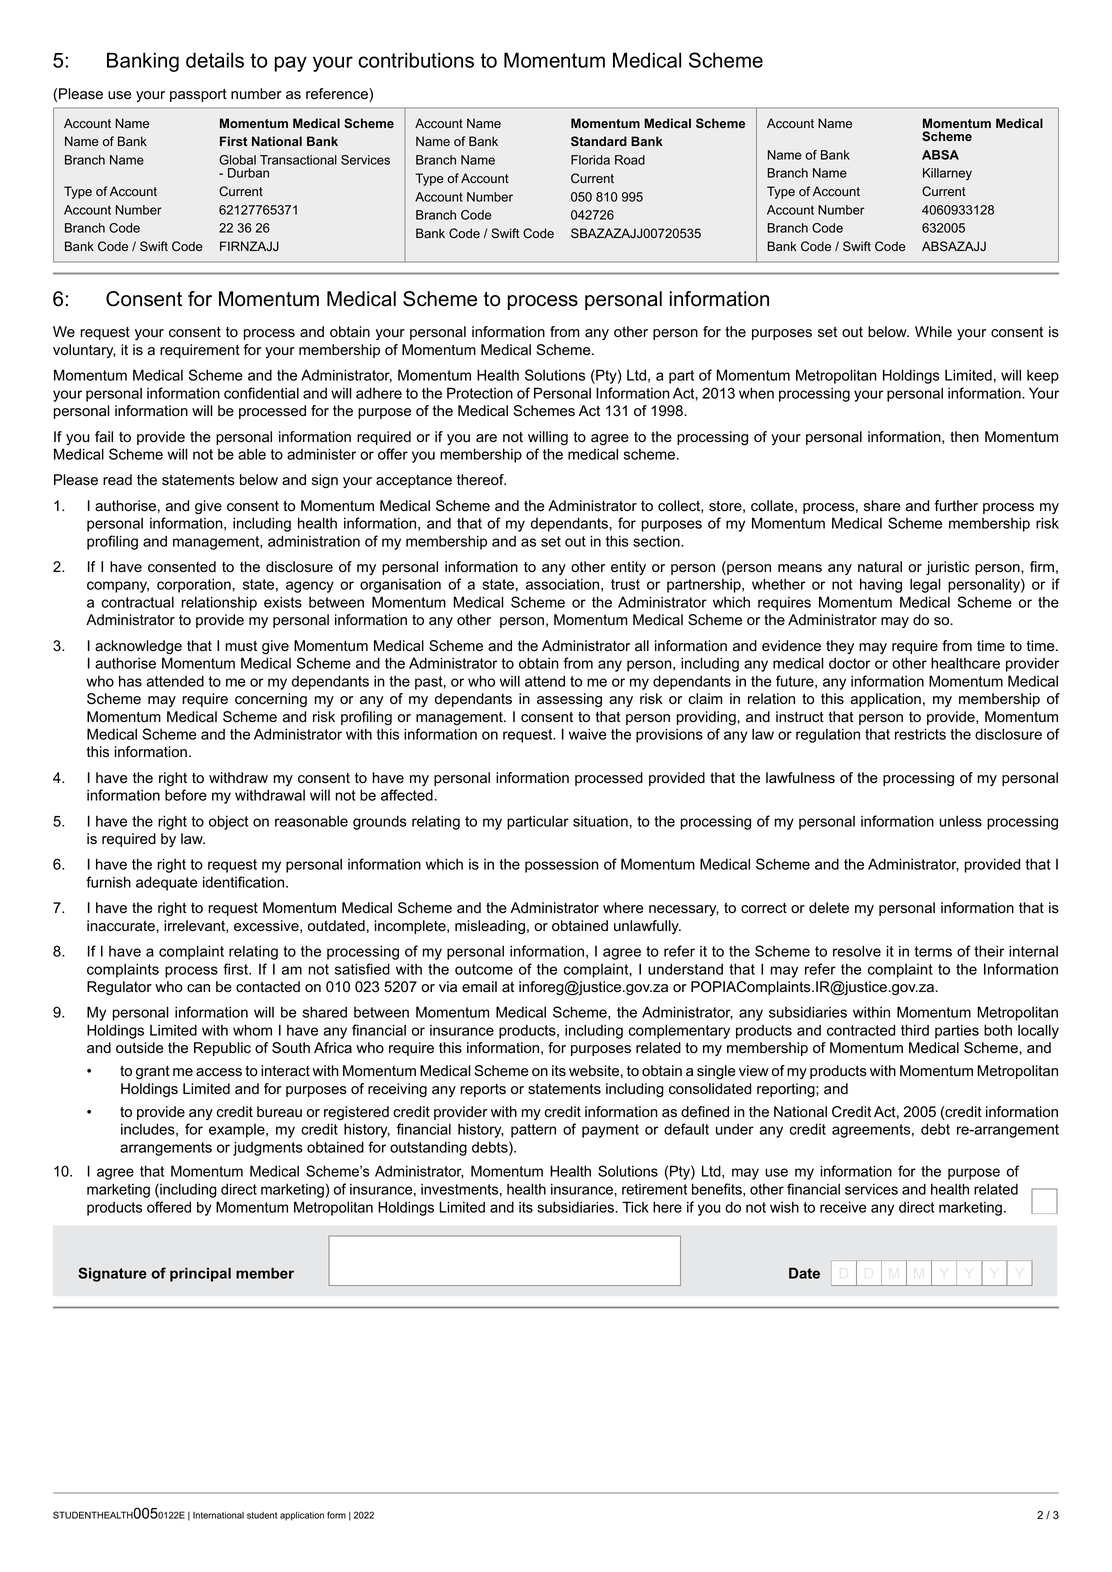  Describe the element at coordinates (849, 663) in the image. I see `doctor` at that location.
